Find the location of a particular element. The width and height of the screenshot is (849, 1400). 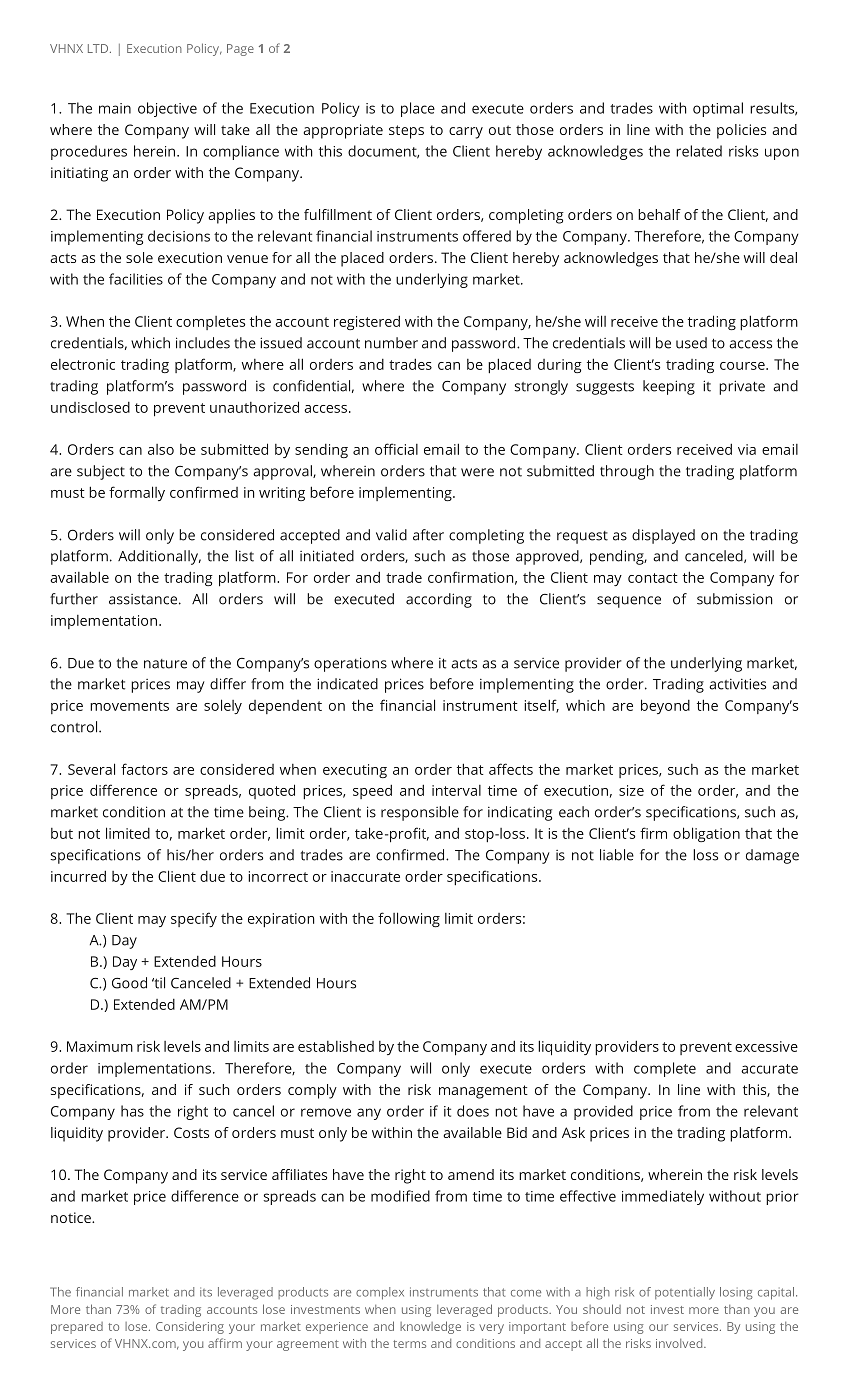

optimal is located at coordinates (718, 109).
